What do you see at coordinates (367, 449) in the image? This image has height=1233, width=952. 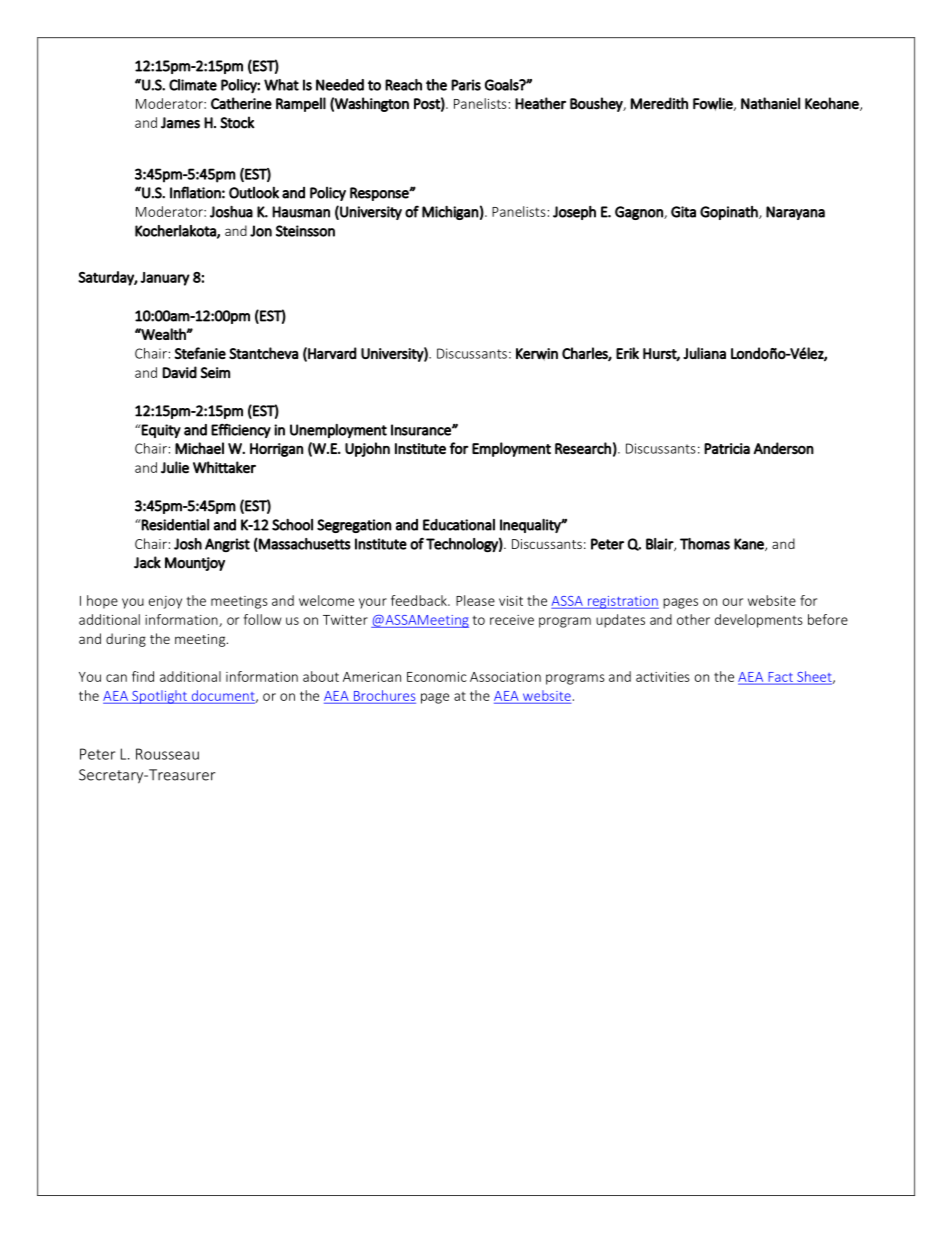 I see `Upjohn` at bounding box center [367, 449].
